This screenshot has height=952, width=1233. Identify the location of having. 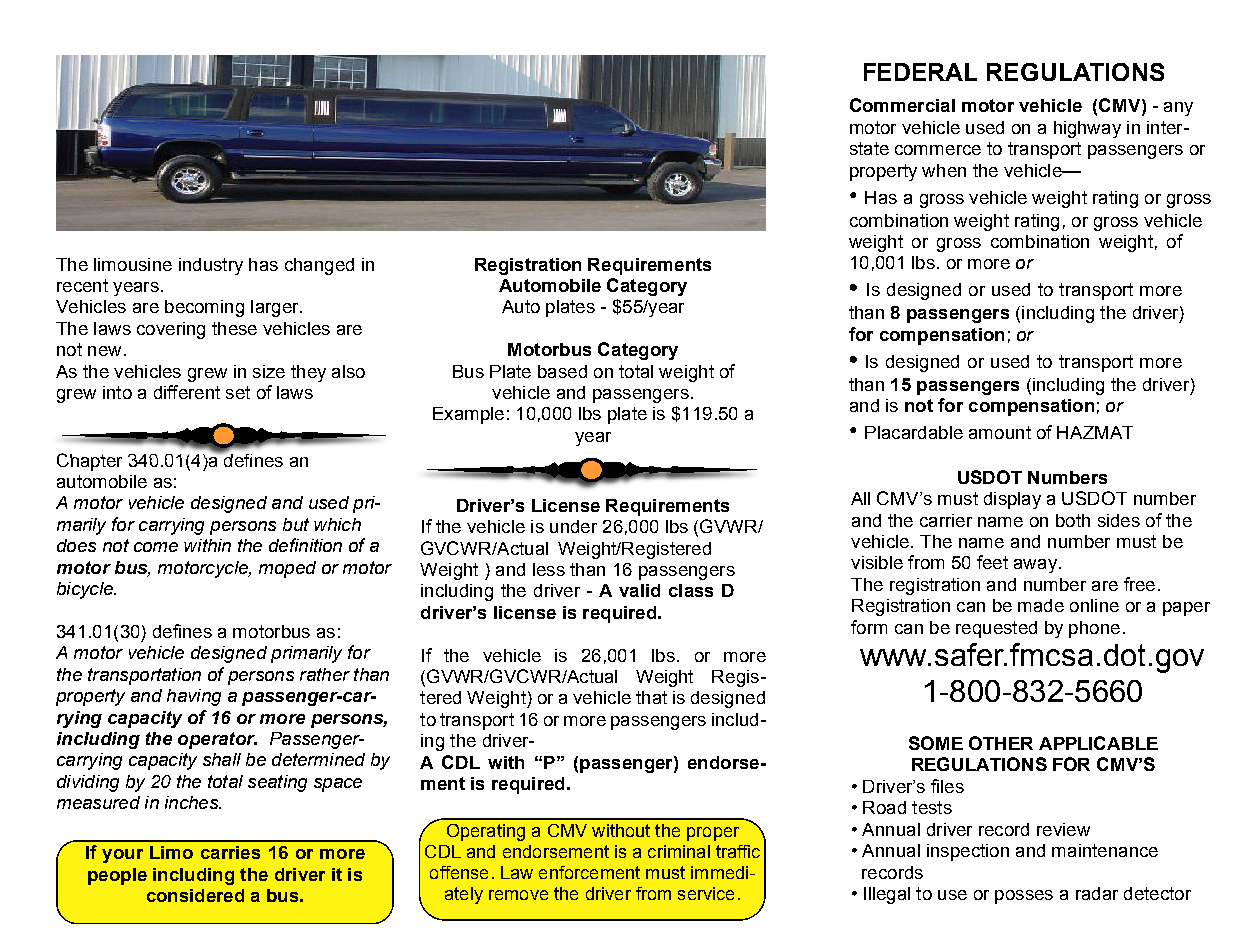
(194, 697).
